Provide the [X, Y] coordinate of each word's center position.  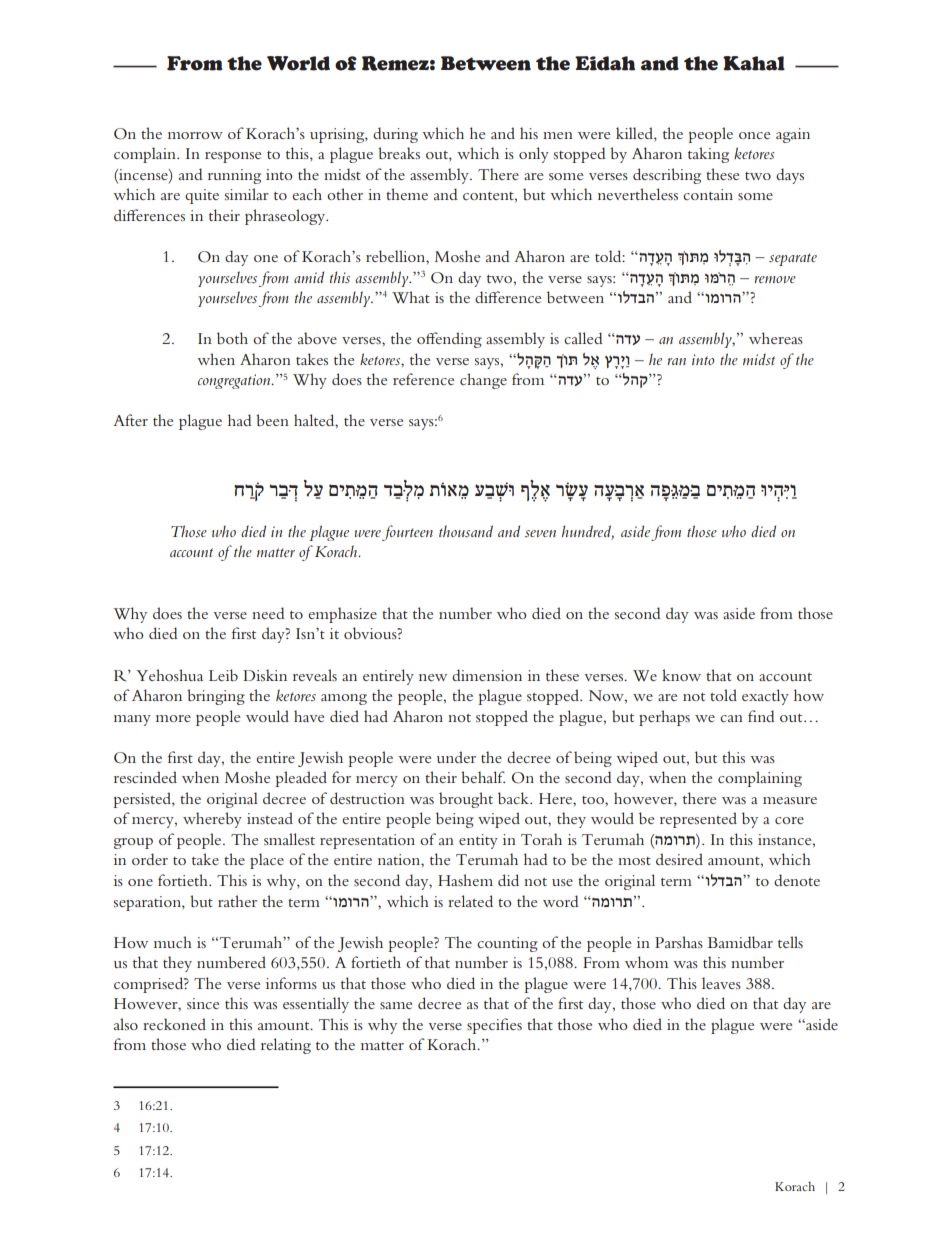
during [395, 135]
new [433, 677]
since [203, 1003]
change [483, 381]
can [731, 718]
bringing [216, 697]
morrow [195, 135]
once [755, 135]
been [272, 420]
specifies [494, 1026]
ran [676, 361]
